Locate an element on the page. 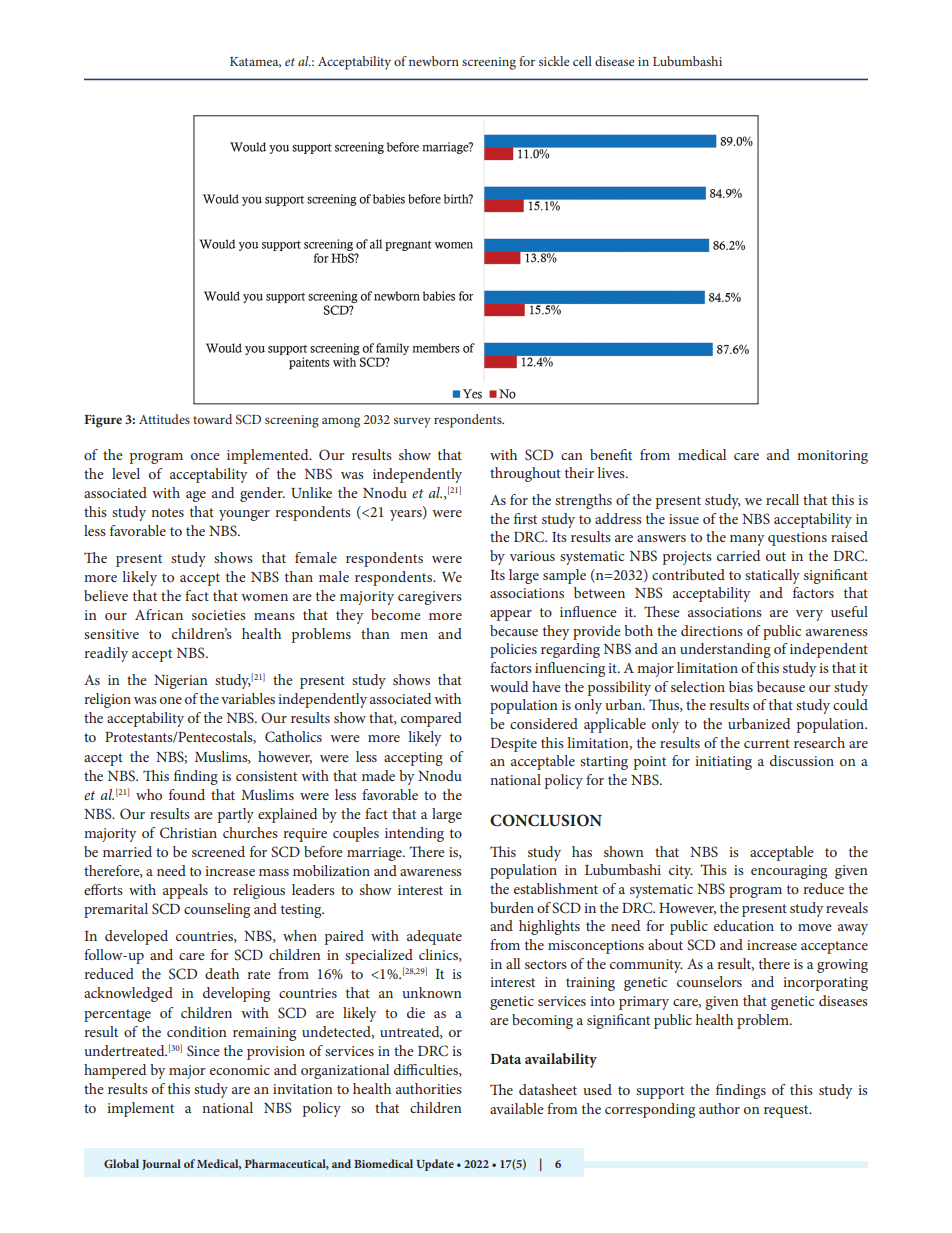  cell is located at coordinates (582, 61).
